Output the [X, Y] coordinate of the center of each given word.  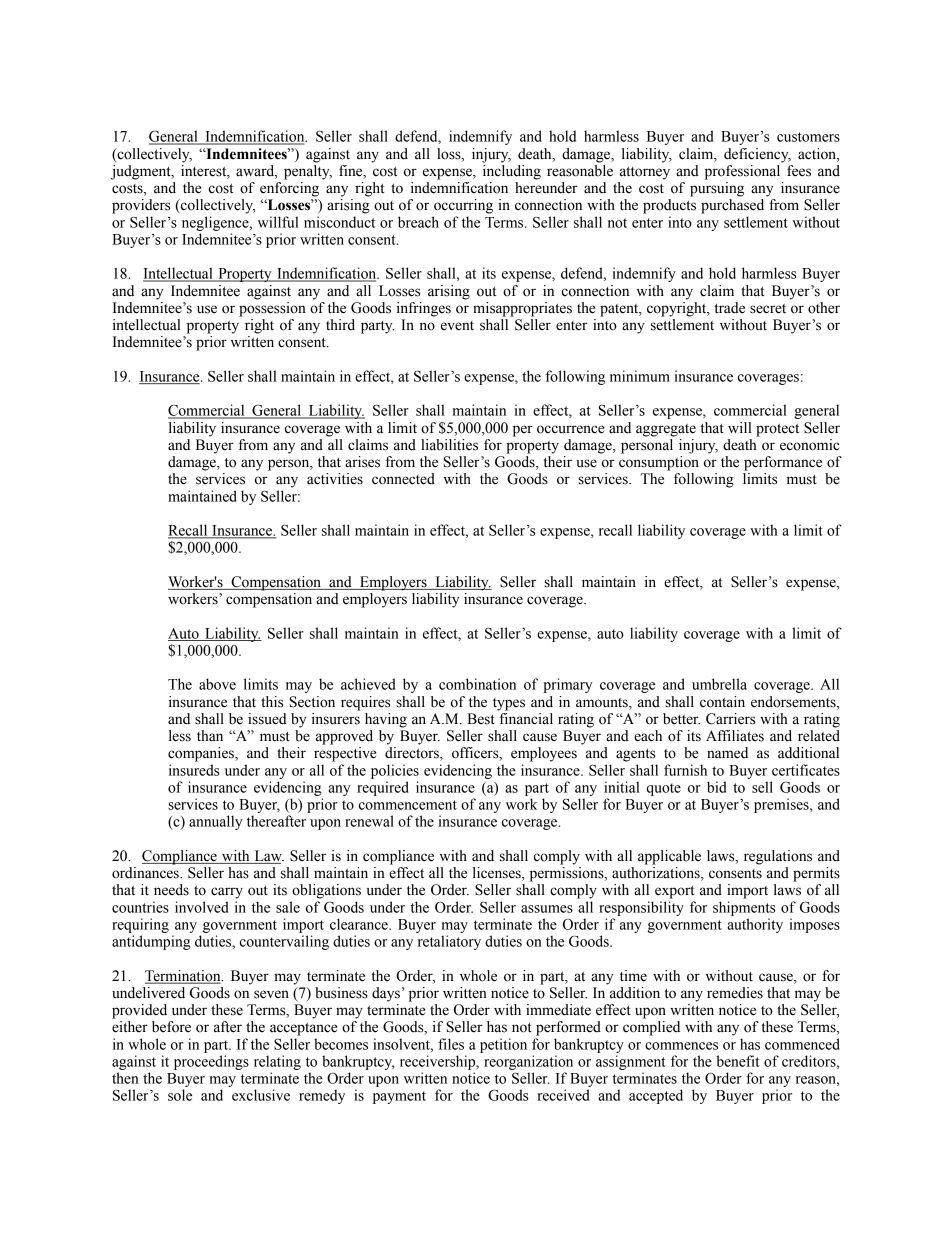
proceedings [211, 1062]
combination [477, 684]
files [451, 1044]
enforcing [289, 189]
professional [742, 172]
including [512, 172]
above [217, 684]
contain [722, 702]
